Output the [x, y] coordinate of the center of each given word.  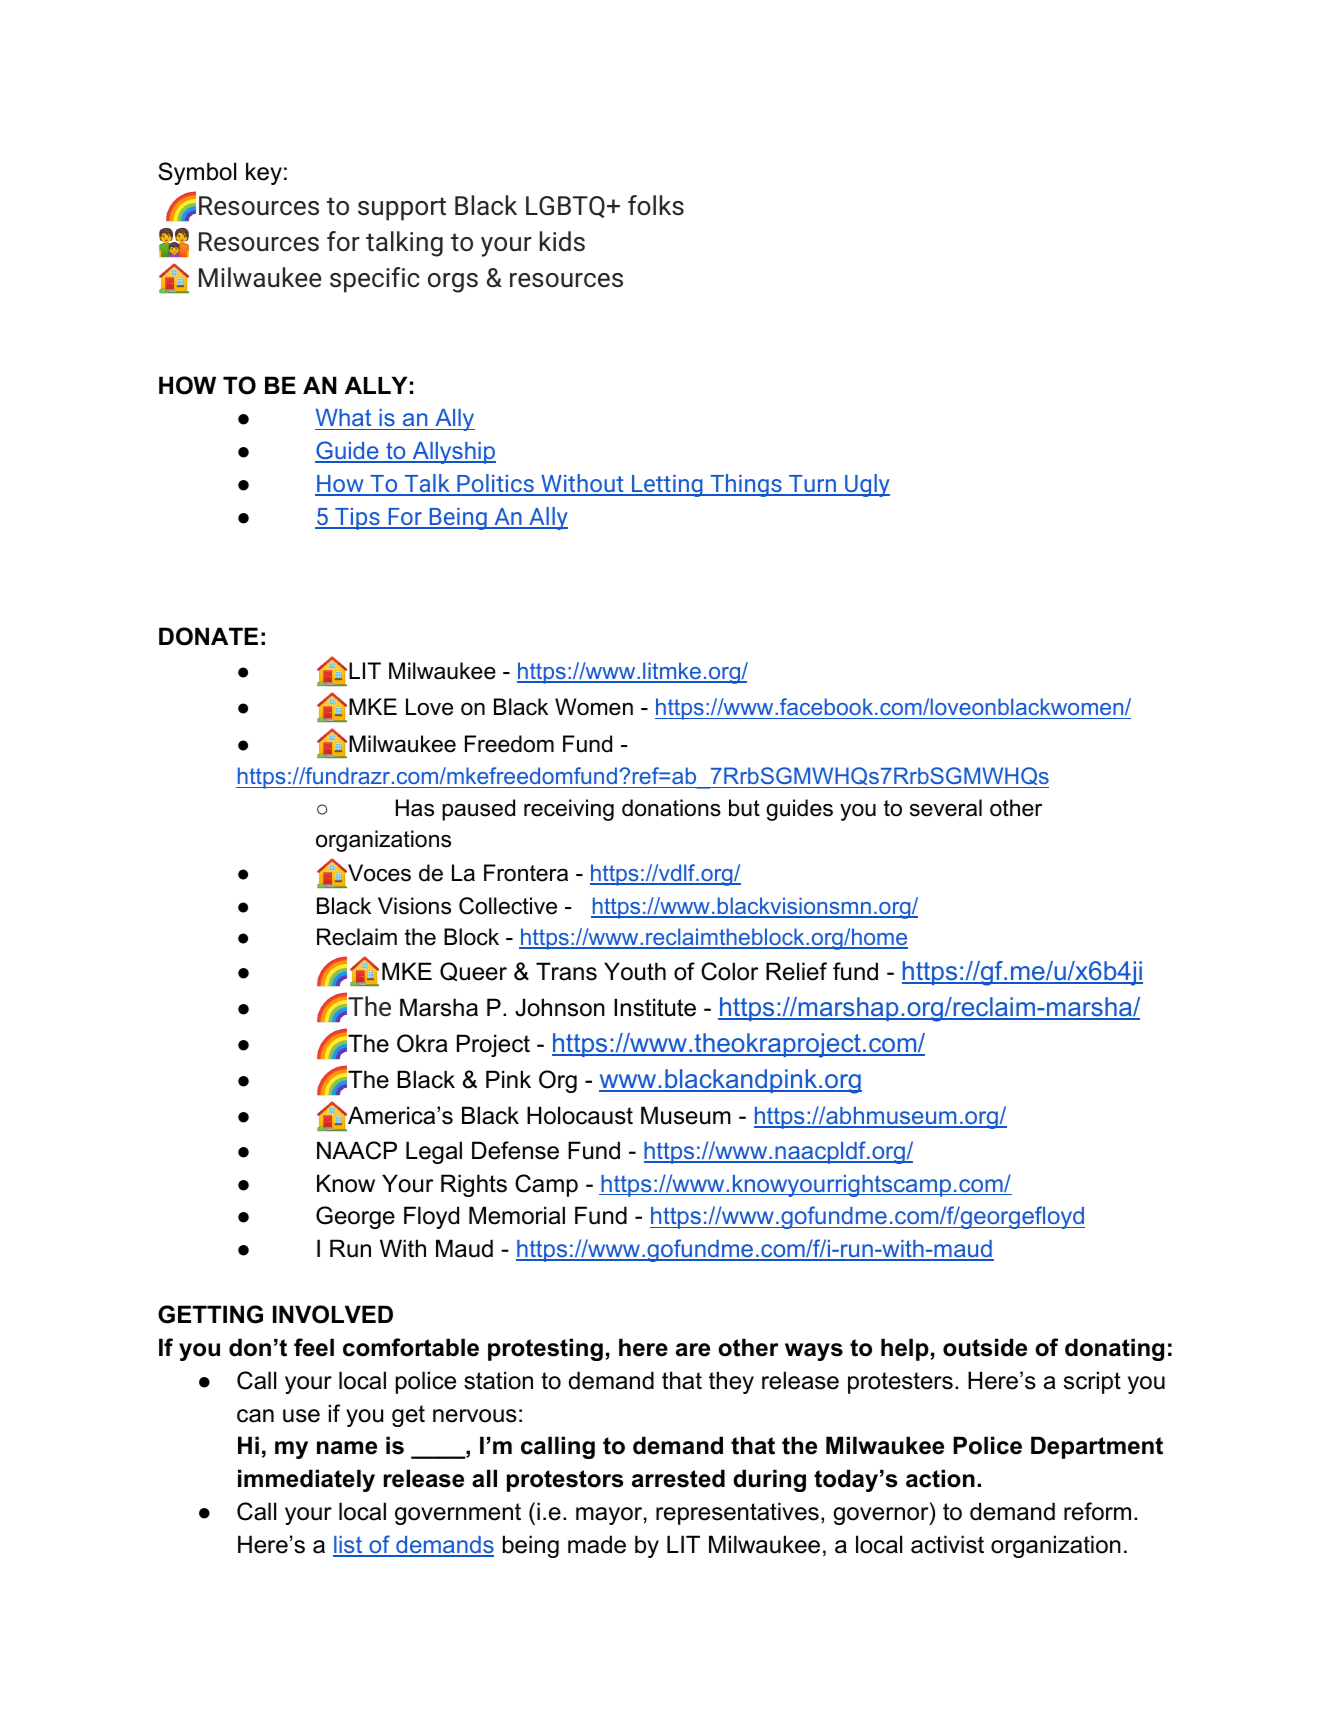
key [264, 173]
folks [656, 205]
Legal [434, 1152]
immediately [306, 1480]
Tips [357, 519]
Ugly [866, 485]
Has [415, 808]
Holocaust [580, 1115]
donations [671, 808]
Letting [667, 486]
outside [985, 1347]
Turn [813, 485]
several [946, 808]
